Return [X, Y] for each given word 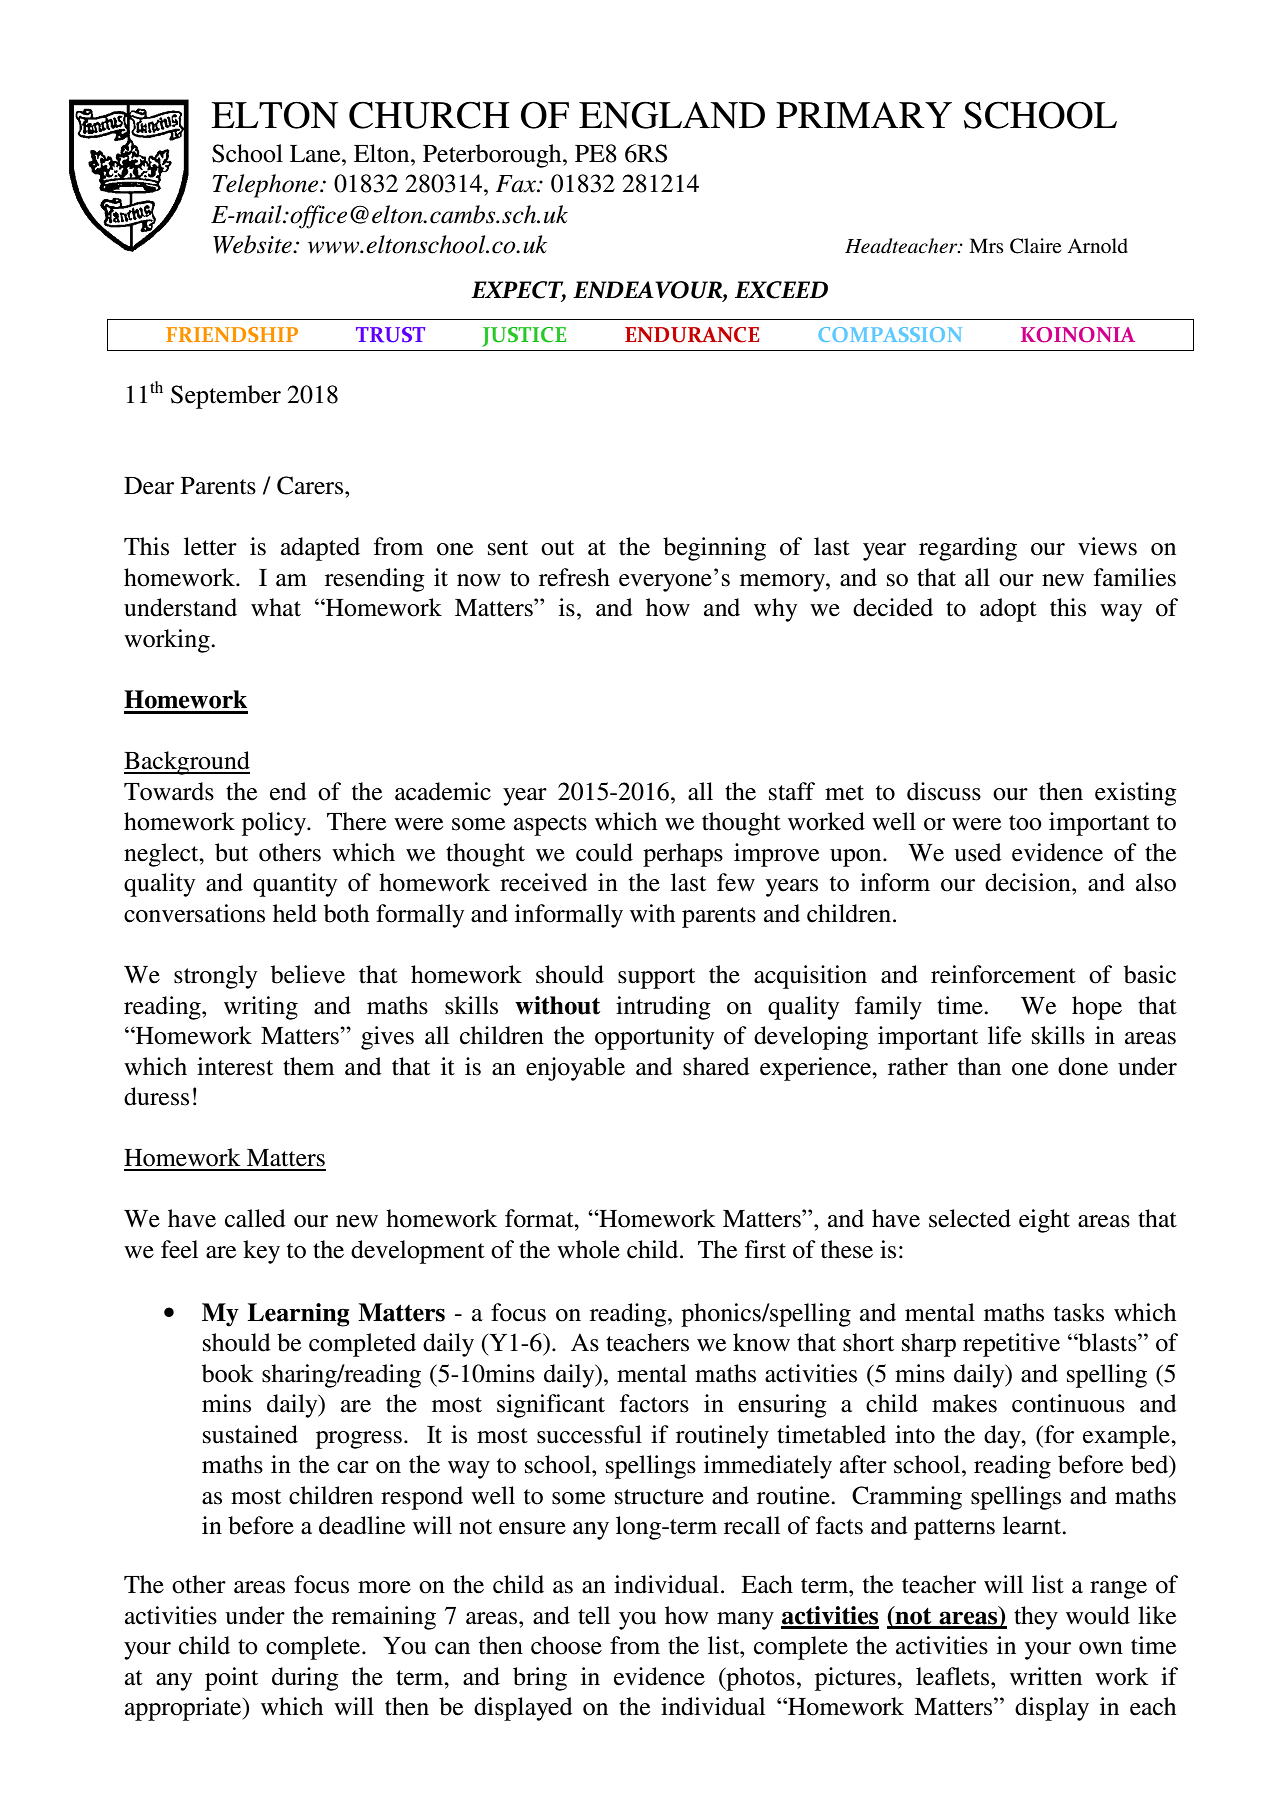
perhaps [683, 855]
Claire [1035, 246]
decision [1029, 882]
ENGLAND [672, 115]
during [305, 1679]
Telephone [267, 186]
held [295, 913]
